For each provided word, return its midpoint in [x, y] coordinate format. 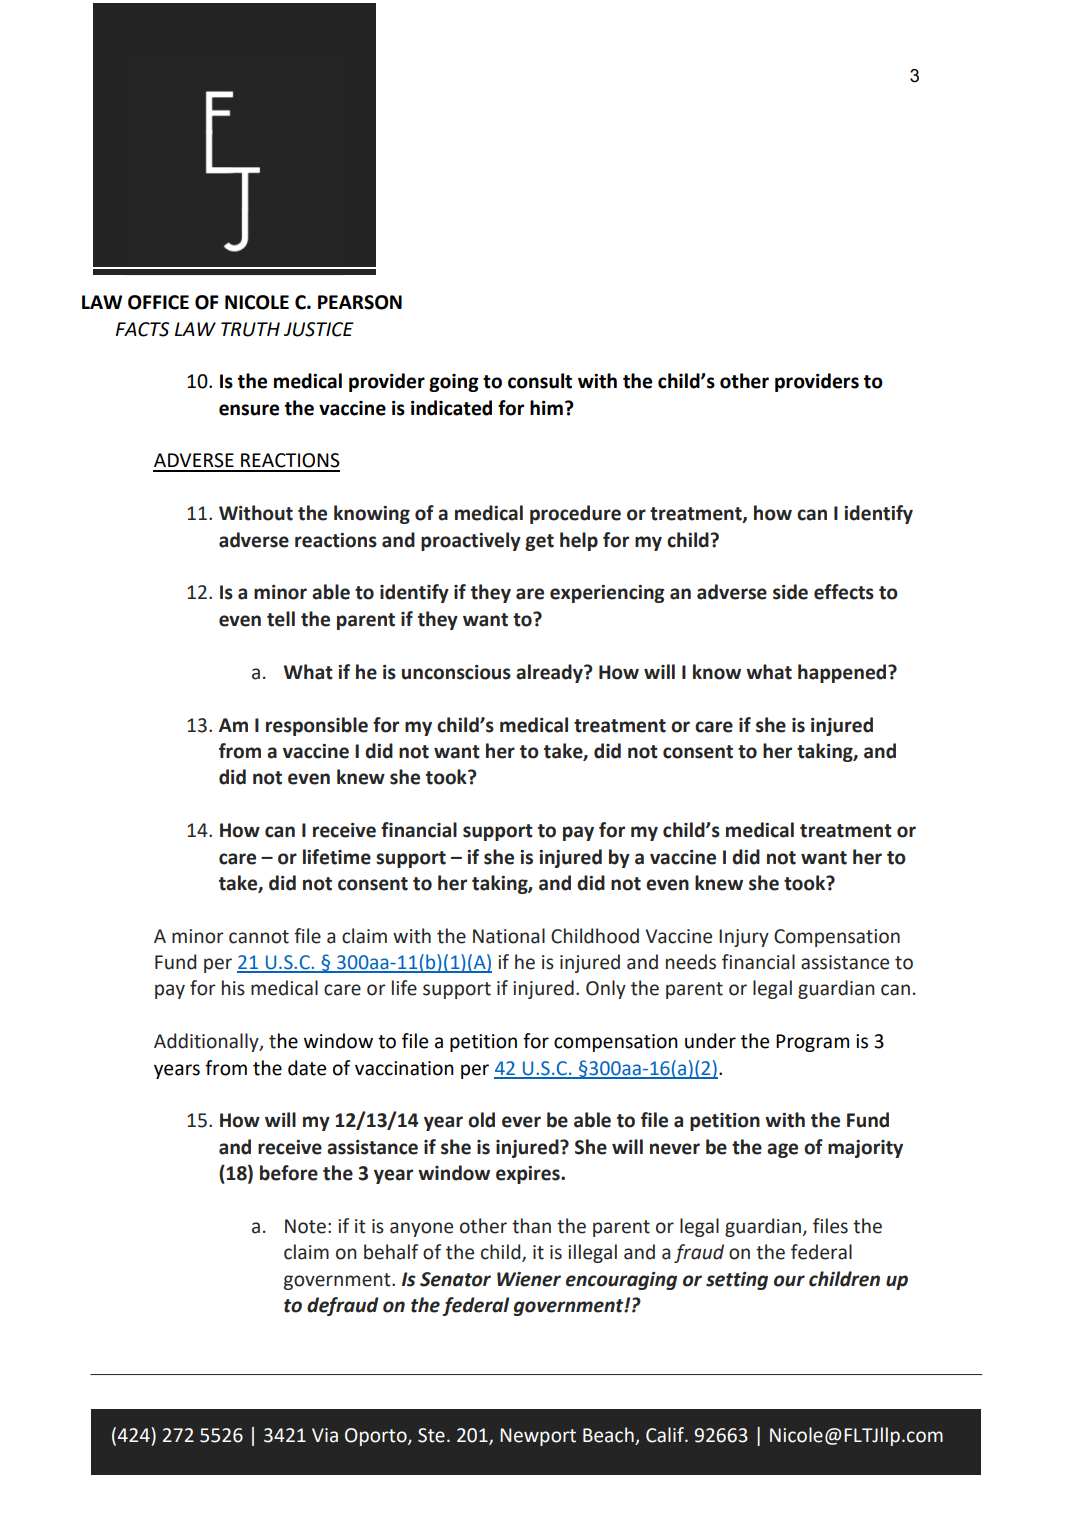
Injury [744, 938]
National [509, 936]
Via [325, 1435]
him [546, 407]
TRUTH [250, 329]
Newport [538, 1437]
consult [540, 381]
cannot [259, 937]
